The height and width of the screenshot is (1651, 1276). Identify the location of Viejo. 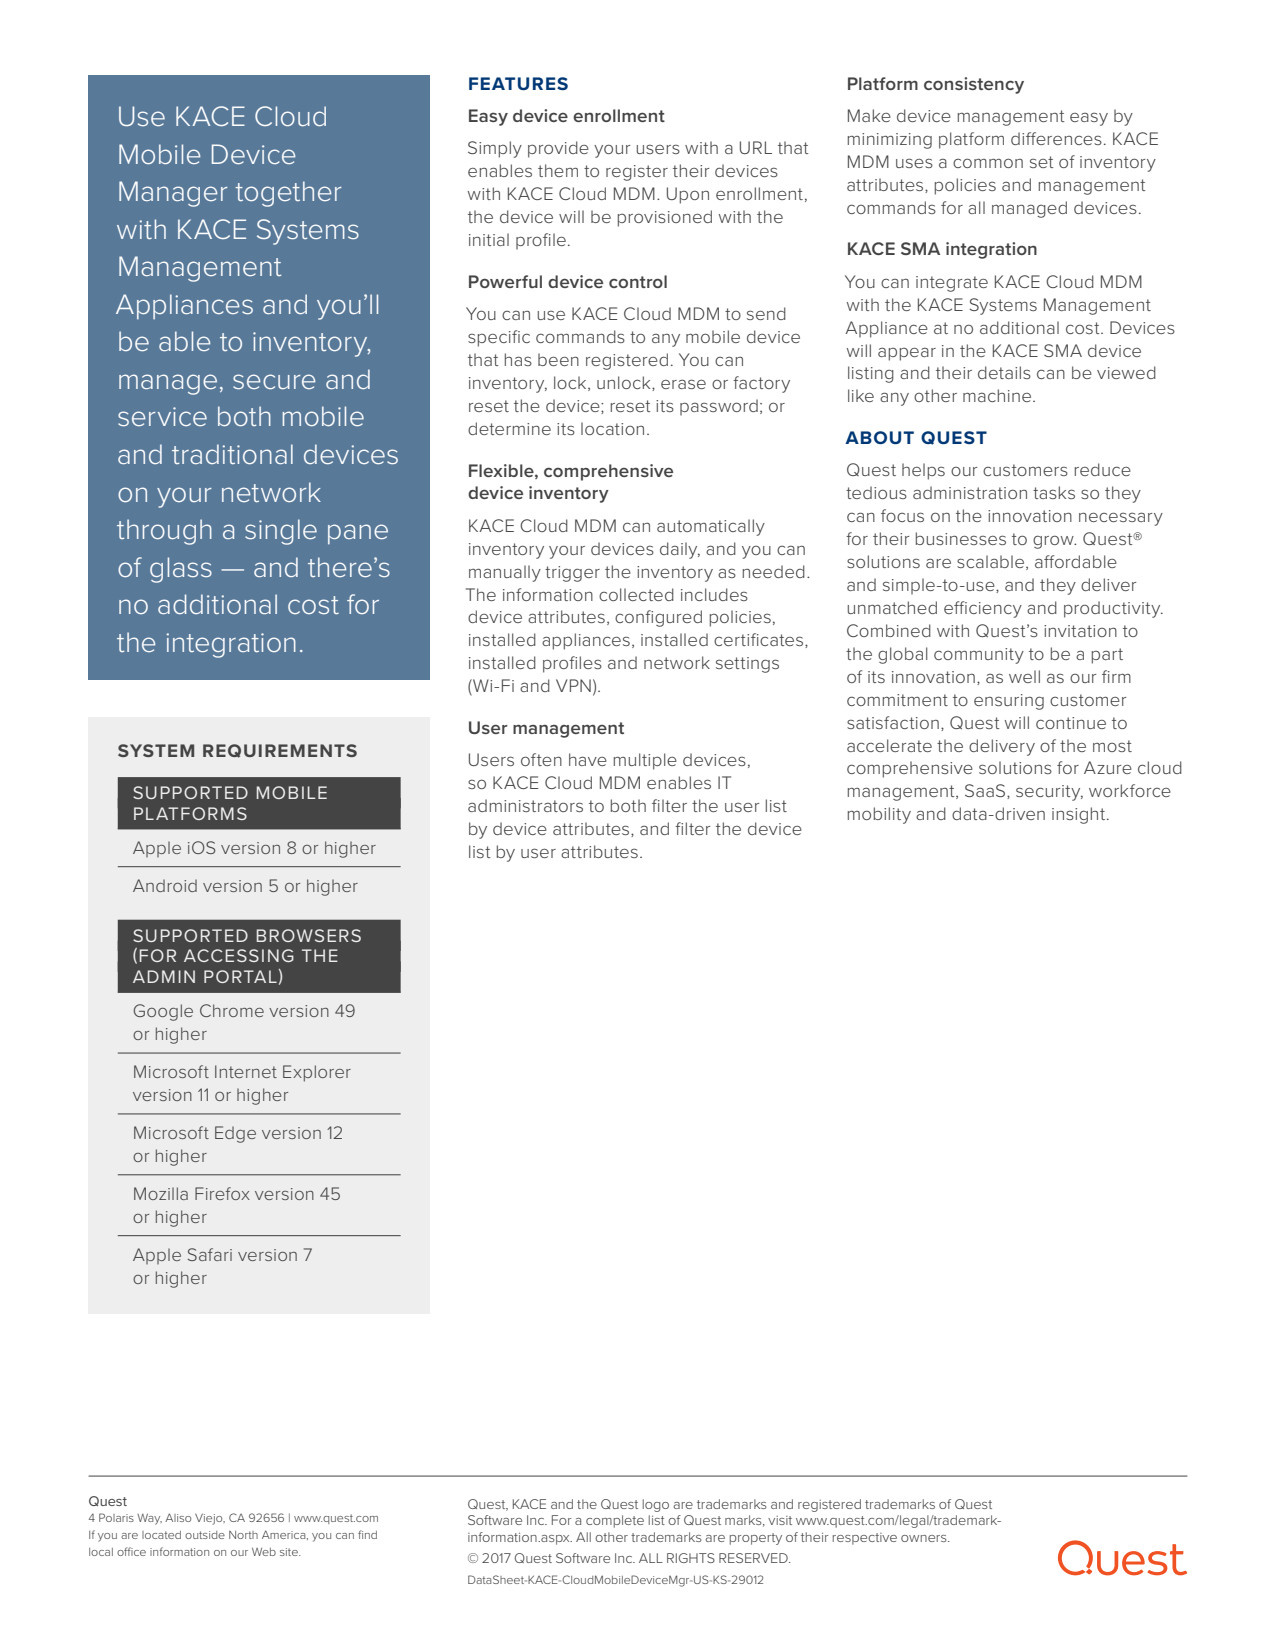
(210, 1519).
